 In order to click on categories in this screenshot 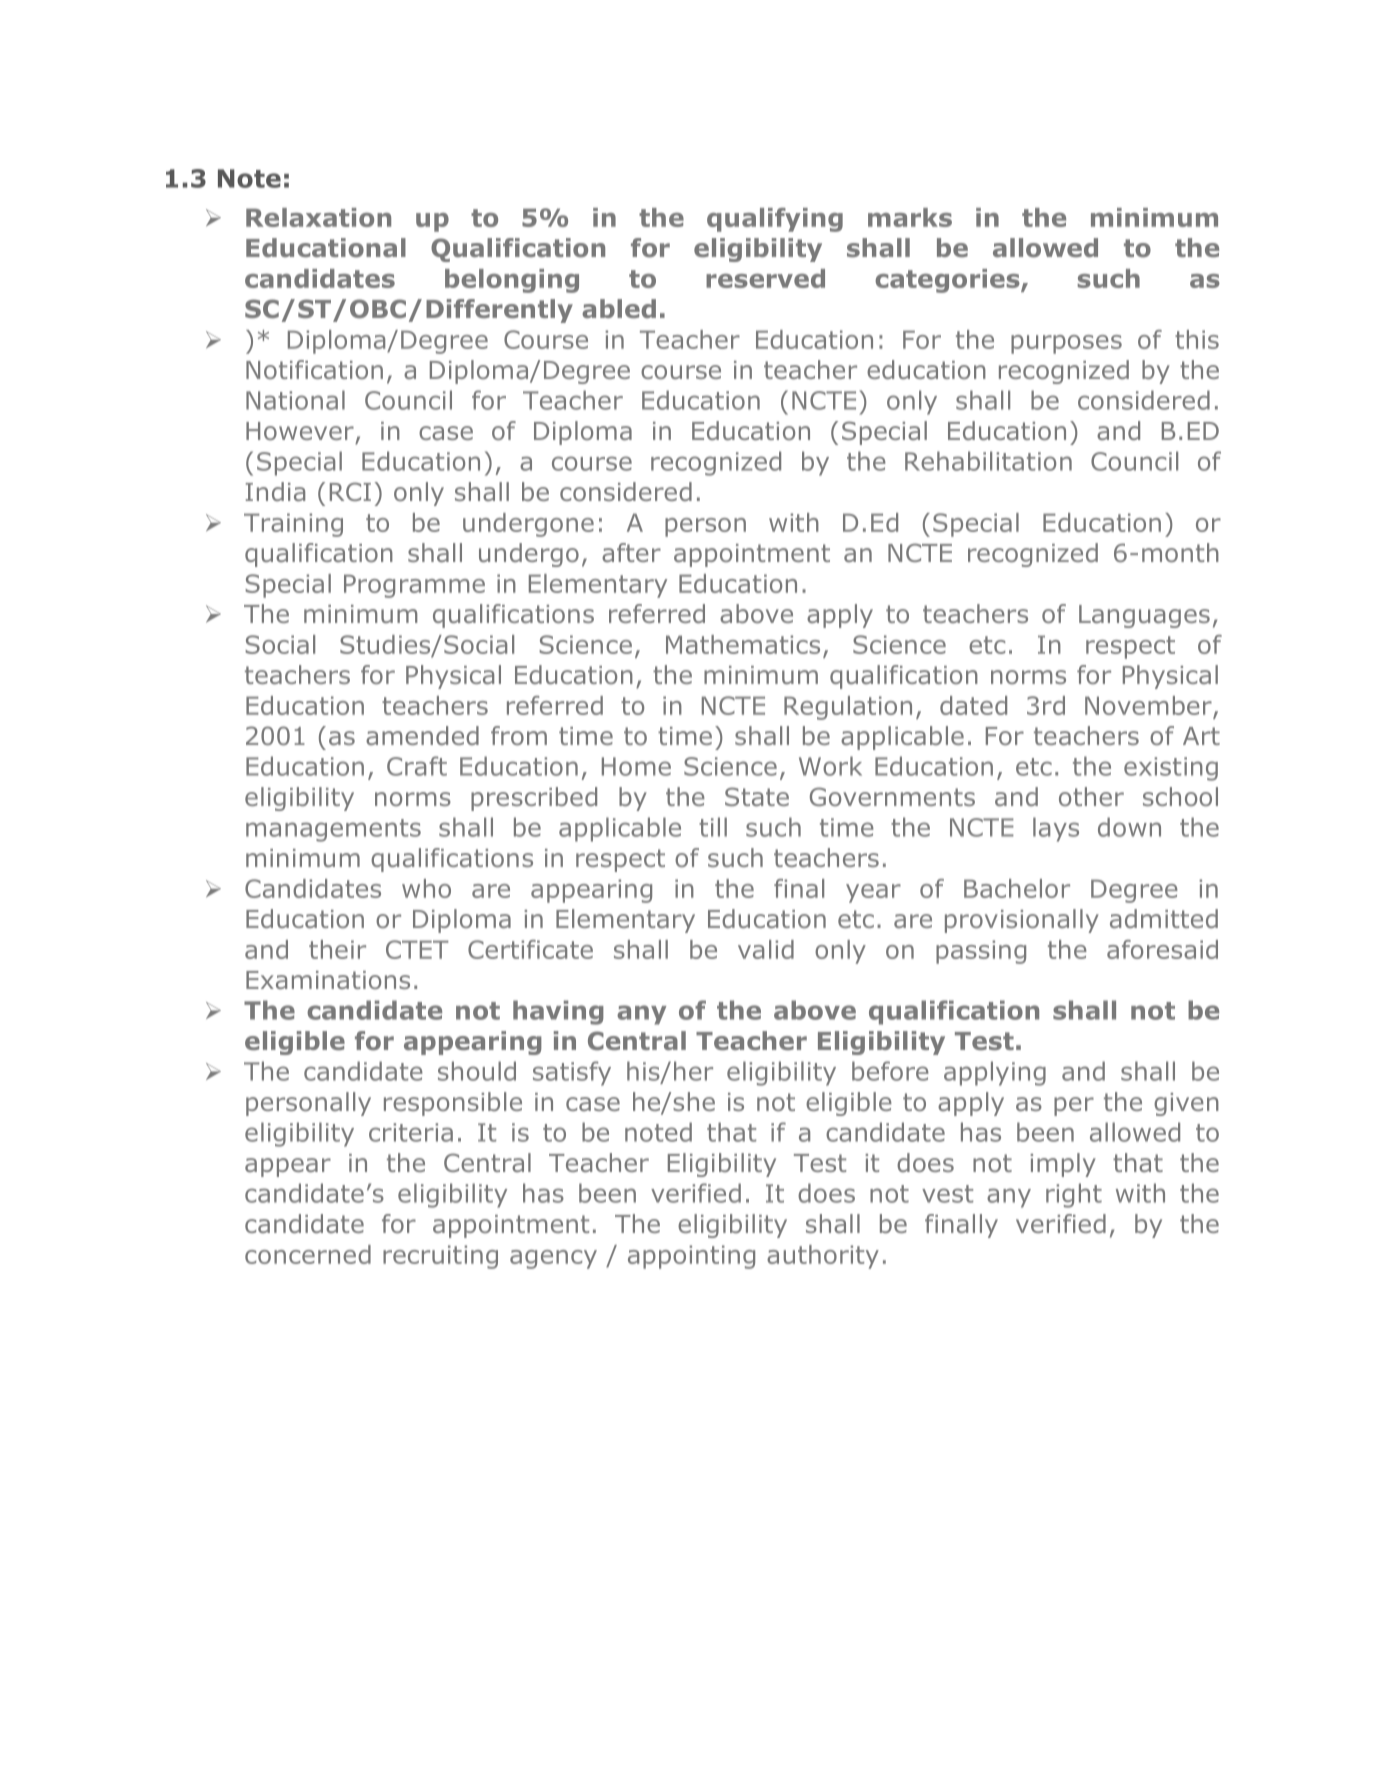, I will do `click(948, 281)`.
